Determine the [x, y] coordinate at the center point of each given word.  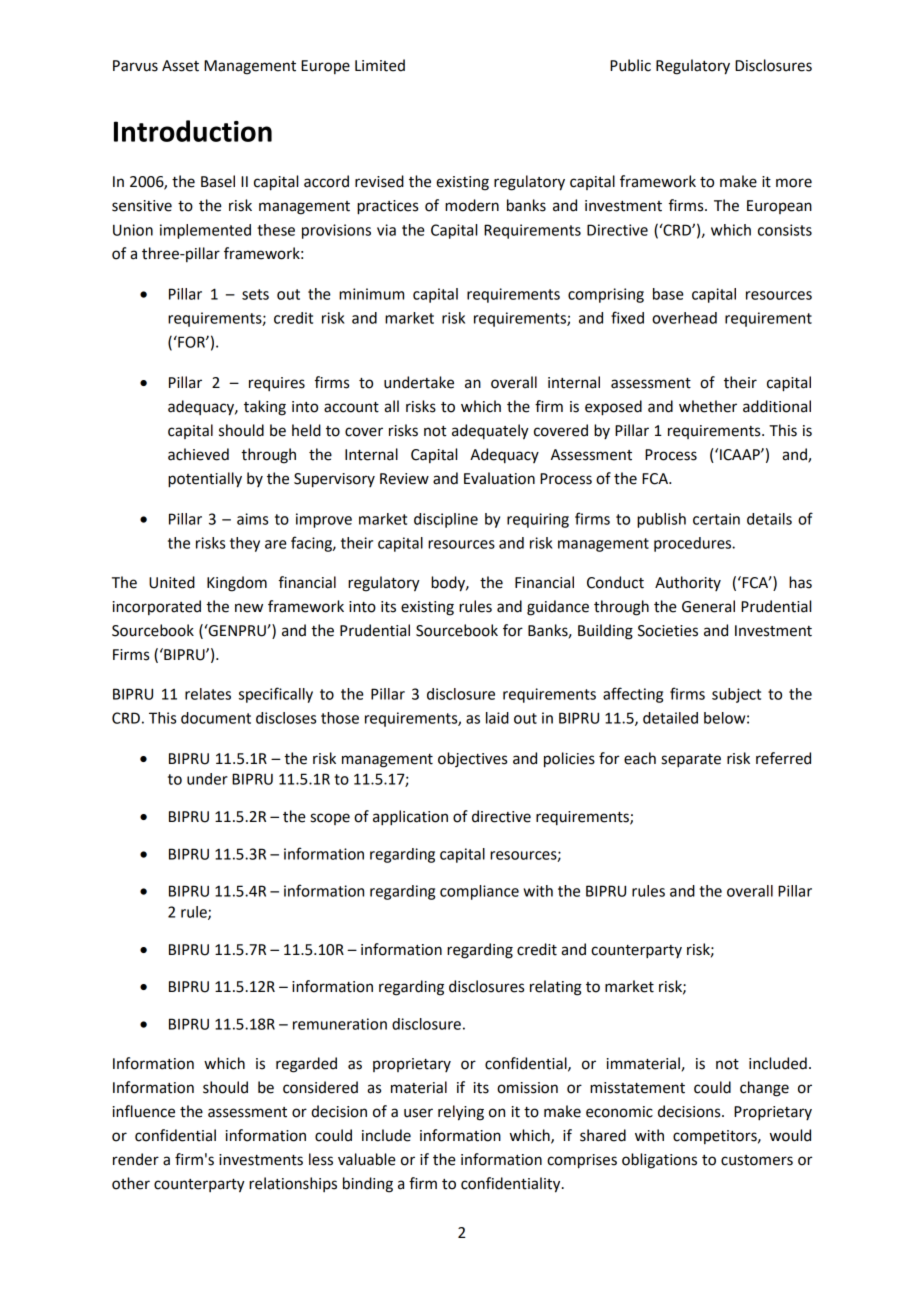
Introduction [193, 131]
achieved [198, 454]
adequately [490, 432]
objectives [472, 759]
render [136, 1159]
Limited [380, 65]
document [216, 718]
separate [691, 761]
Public [630, 65]
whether [708, 406]
